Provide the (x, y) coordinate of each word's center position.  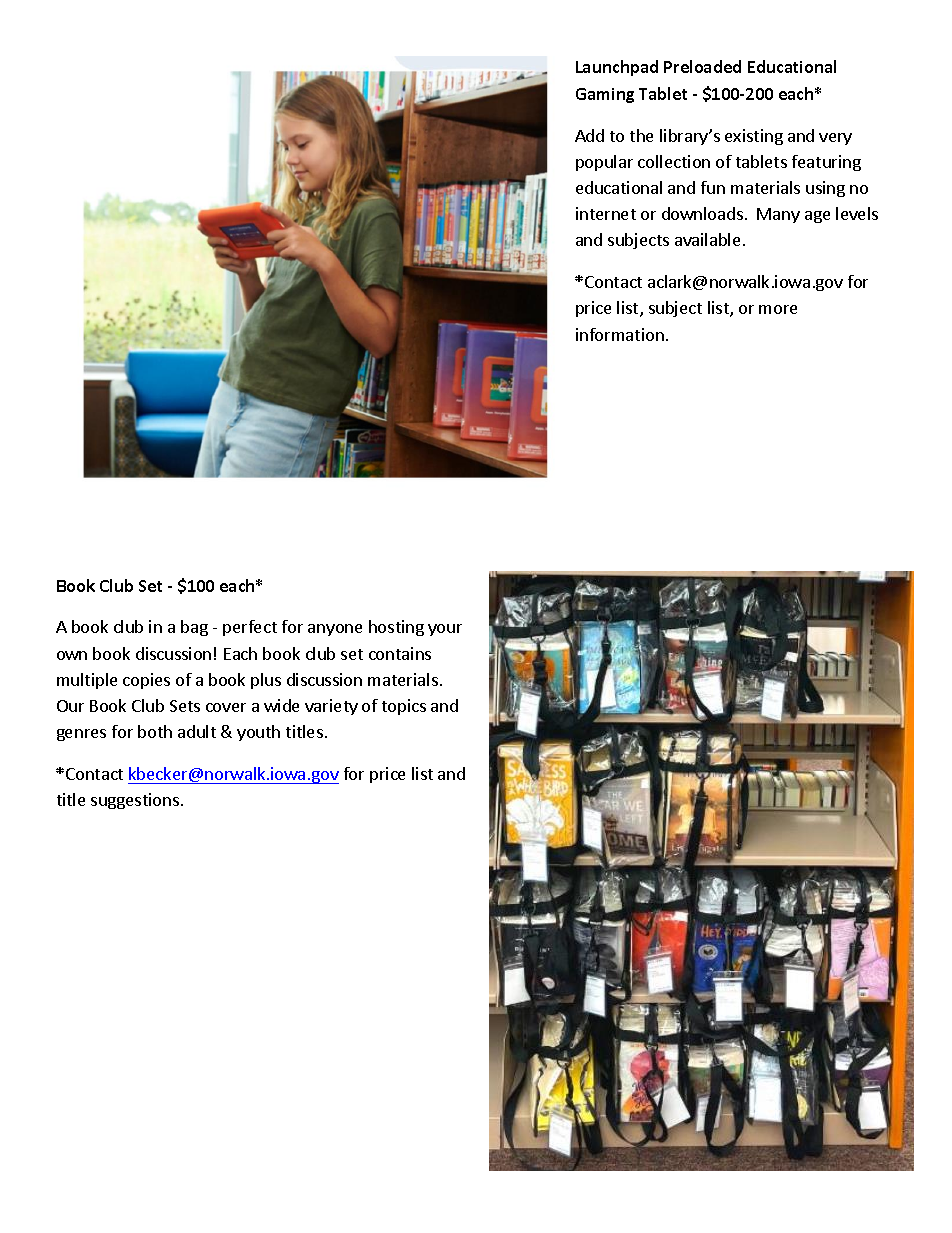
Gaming (605, 95)
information (620, 334)
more (778, 309)
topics (404, 707)
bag (194, 628)
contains (400, 653)
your (445, 630)
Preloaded (702, 66)
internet (606, 213)
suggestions (135, 801)
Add (589, 135)
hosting (396, 628)
